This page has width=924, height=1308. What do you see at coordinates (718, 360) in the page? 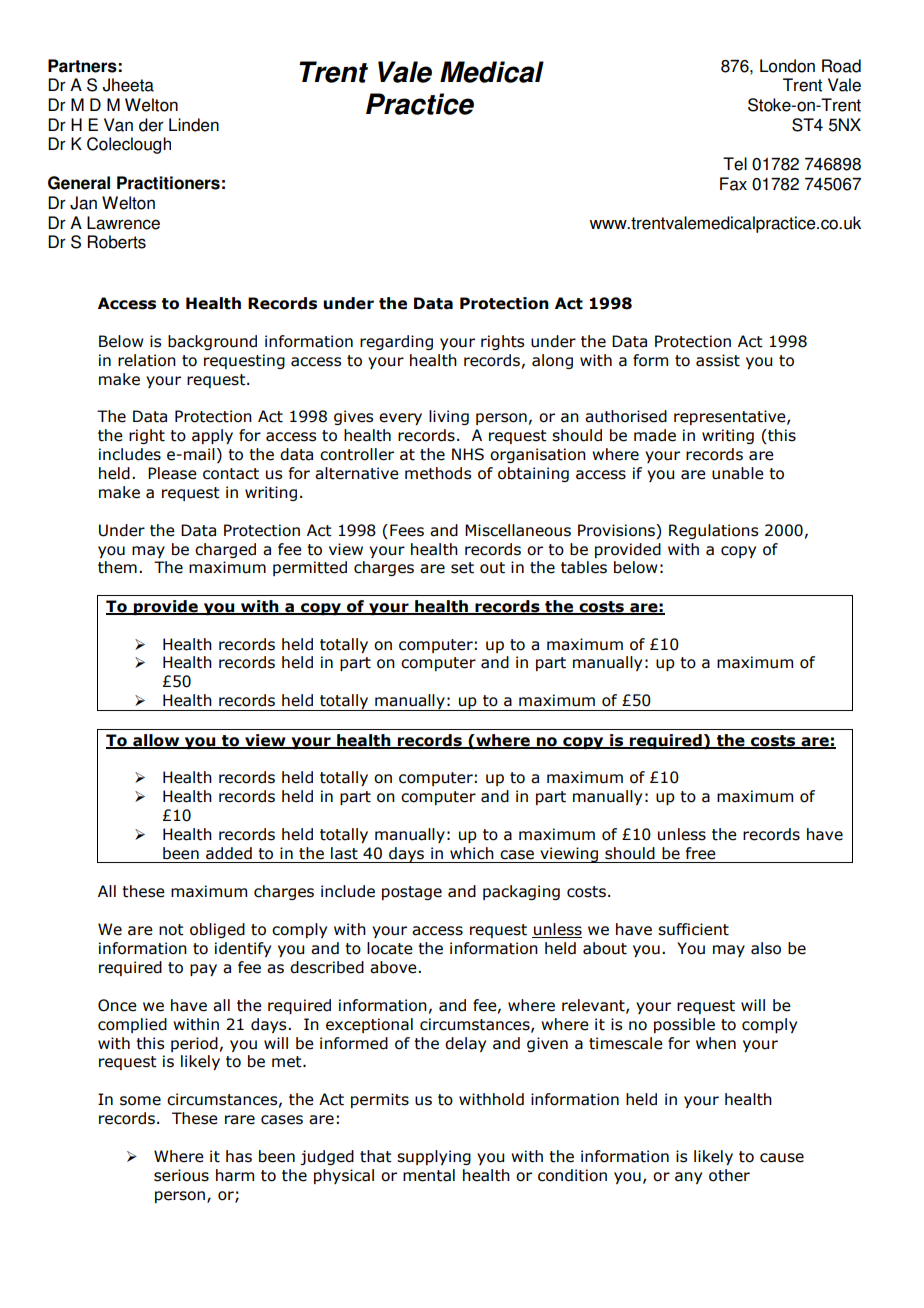
I see `assist` at bounding box center [718, 360].
